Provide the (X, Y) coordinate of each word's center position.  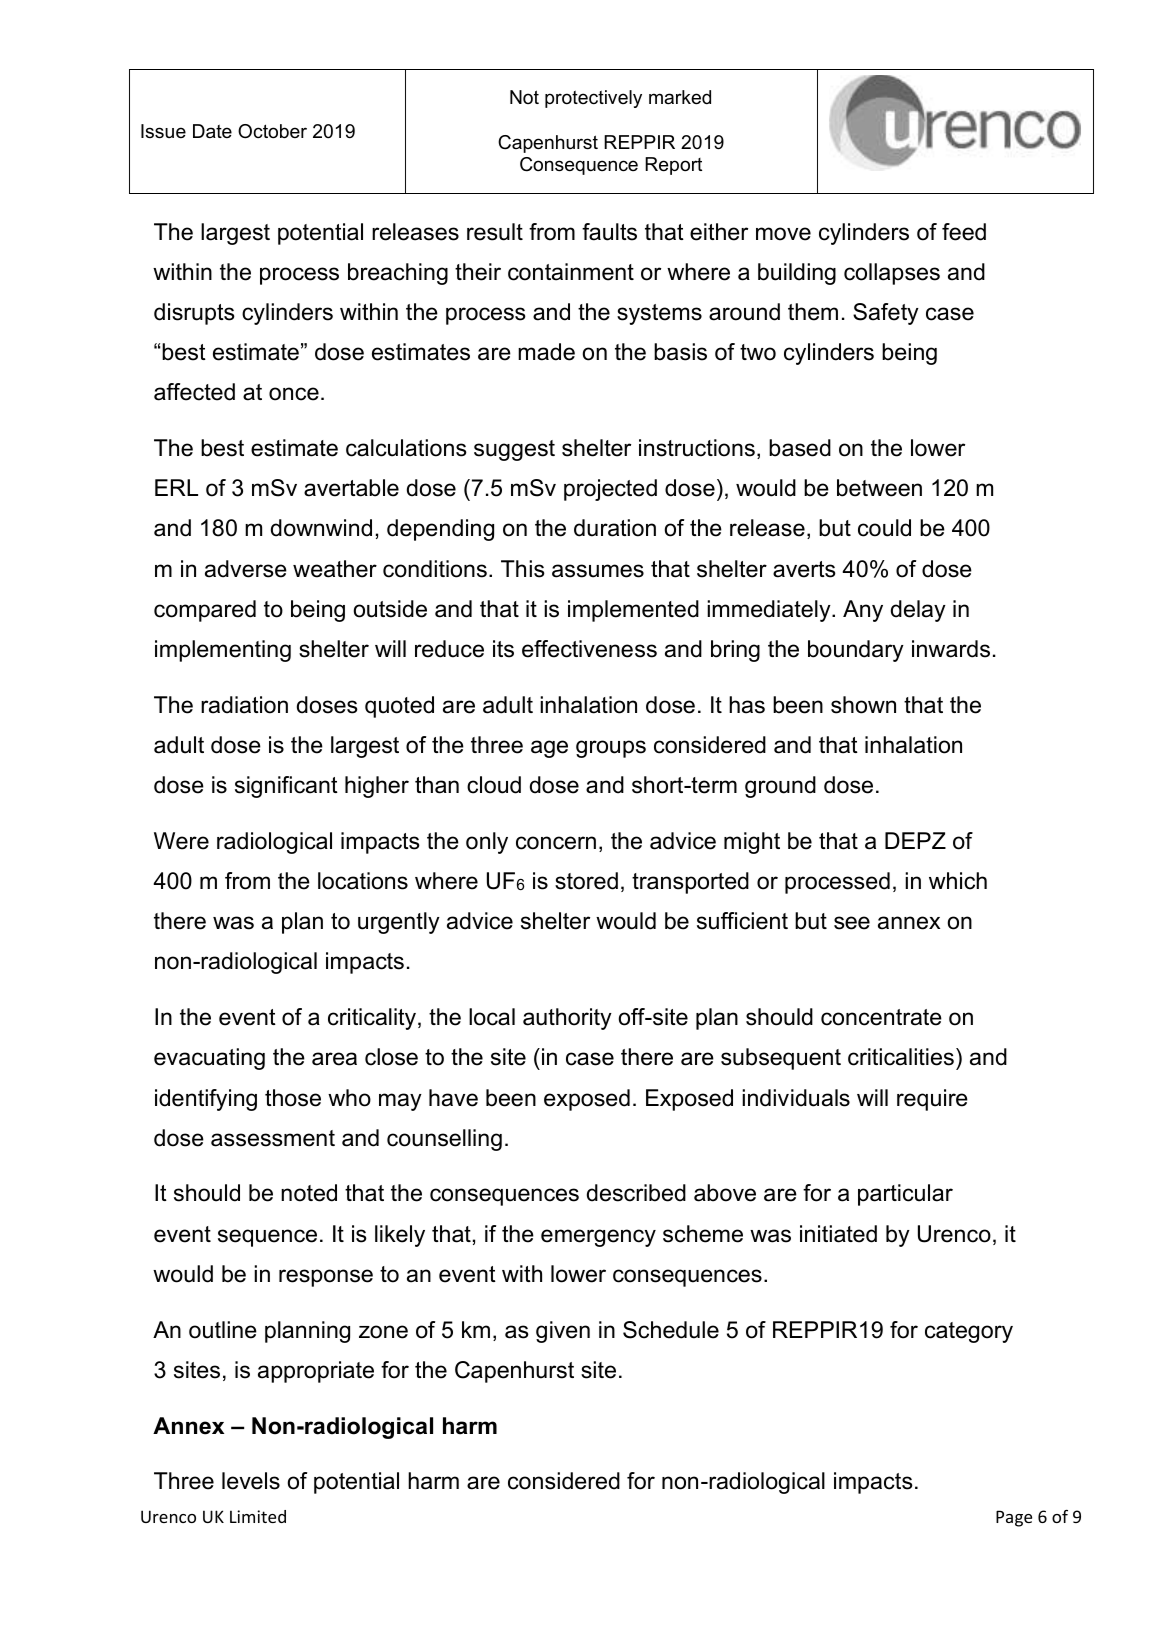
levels (251, 1481)
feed (964, 232)
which (958, 881)
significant (286, 787)
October (272, 131)
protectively (593, 99)
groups (611, 749)
